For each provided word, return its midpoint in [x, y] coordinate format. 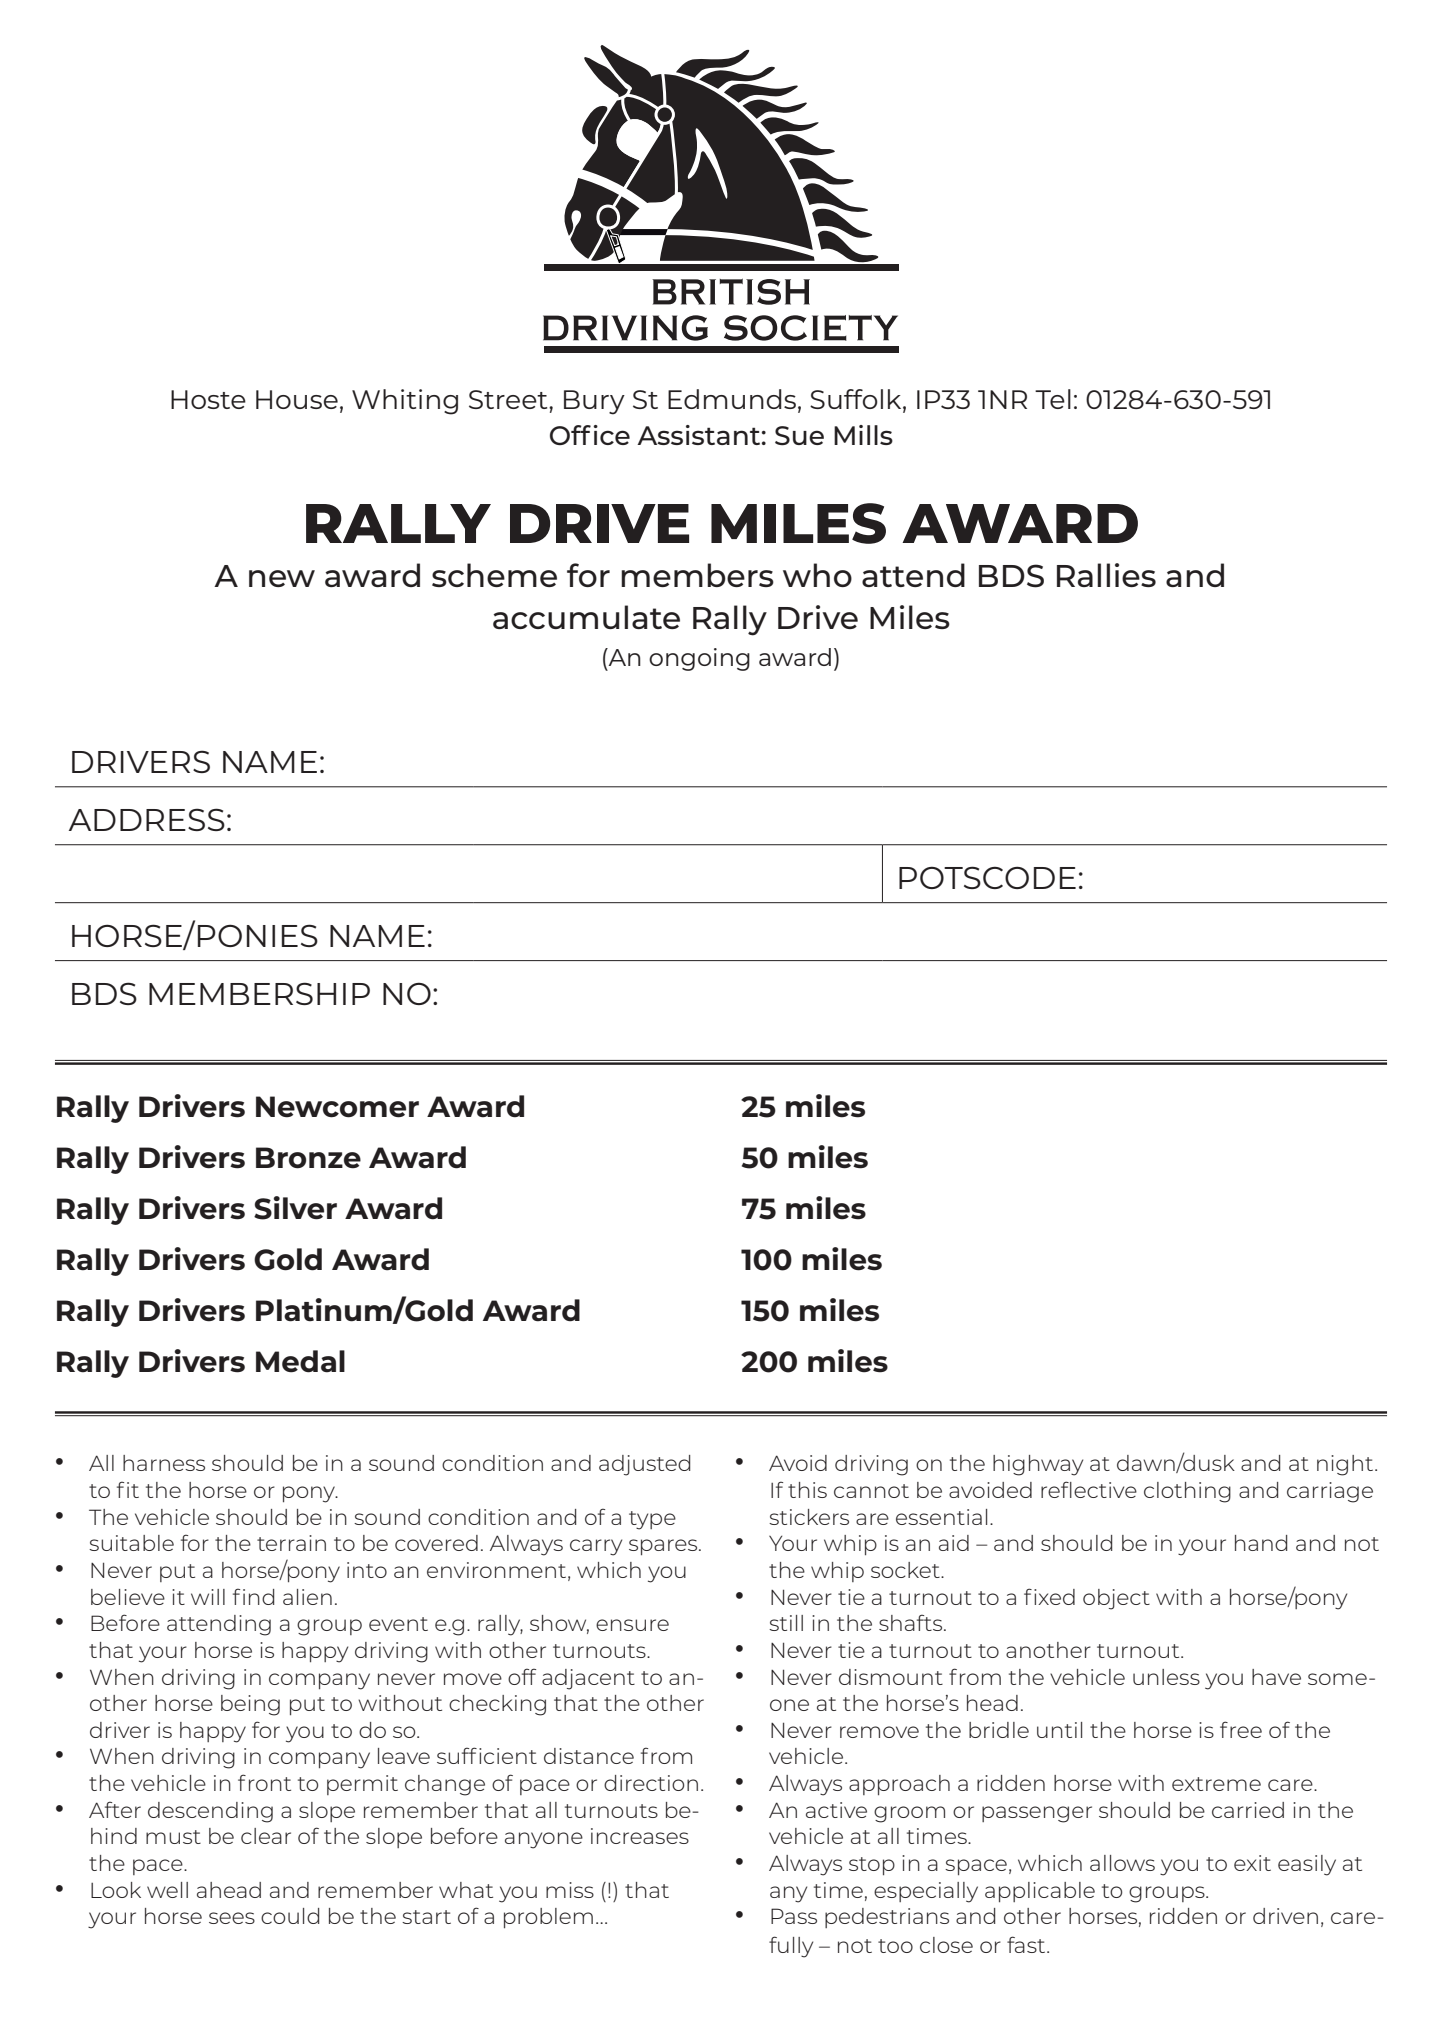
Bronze [308, 1158]
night [1346, 1465]
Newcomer [337, 1107]
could [290, 1916]
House [297, 399]
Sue [799, 436]
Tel [1053, 399]
